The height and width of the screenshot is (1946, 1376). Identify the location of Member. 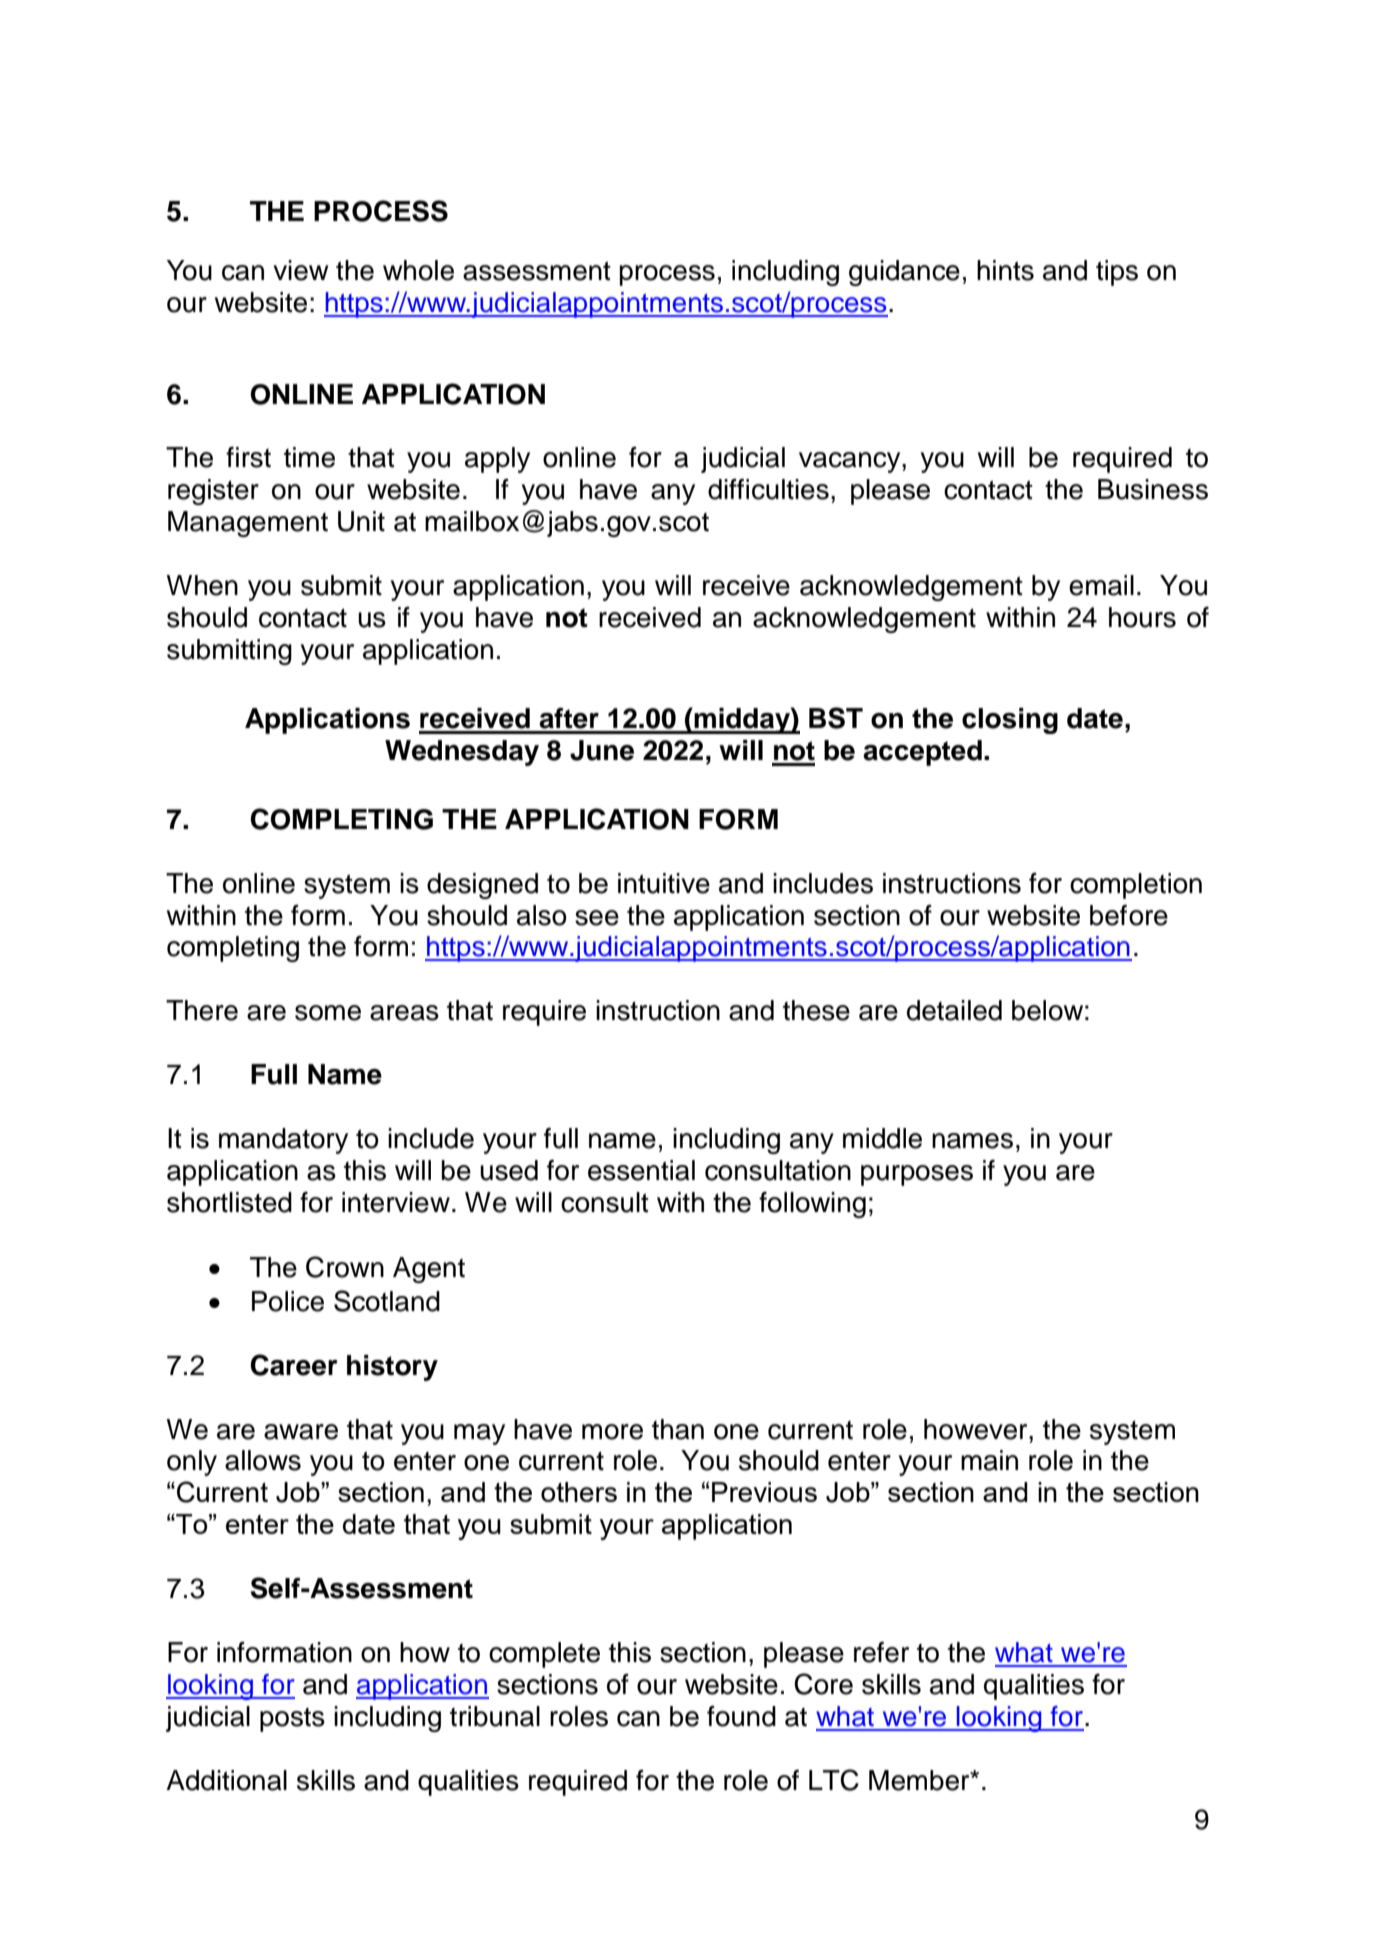
(920, 1780).
